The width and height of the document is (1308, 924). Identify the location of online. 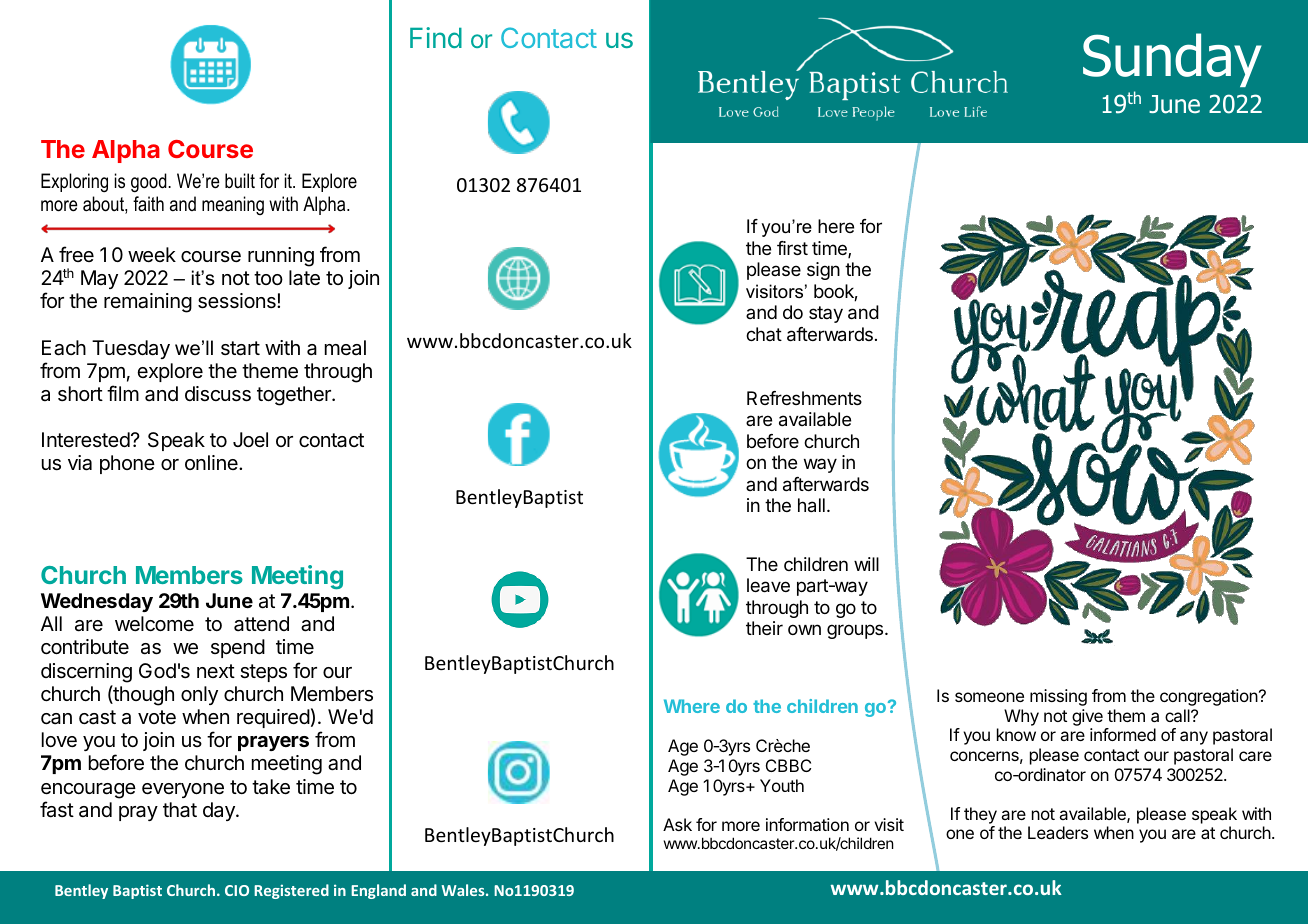
(212, 462).
